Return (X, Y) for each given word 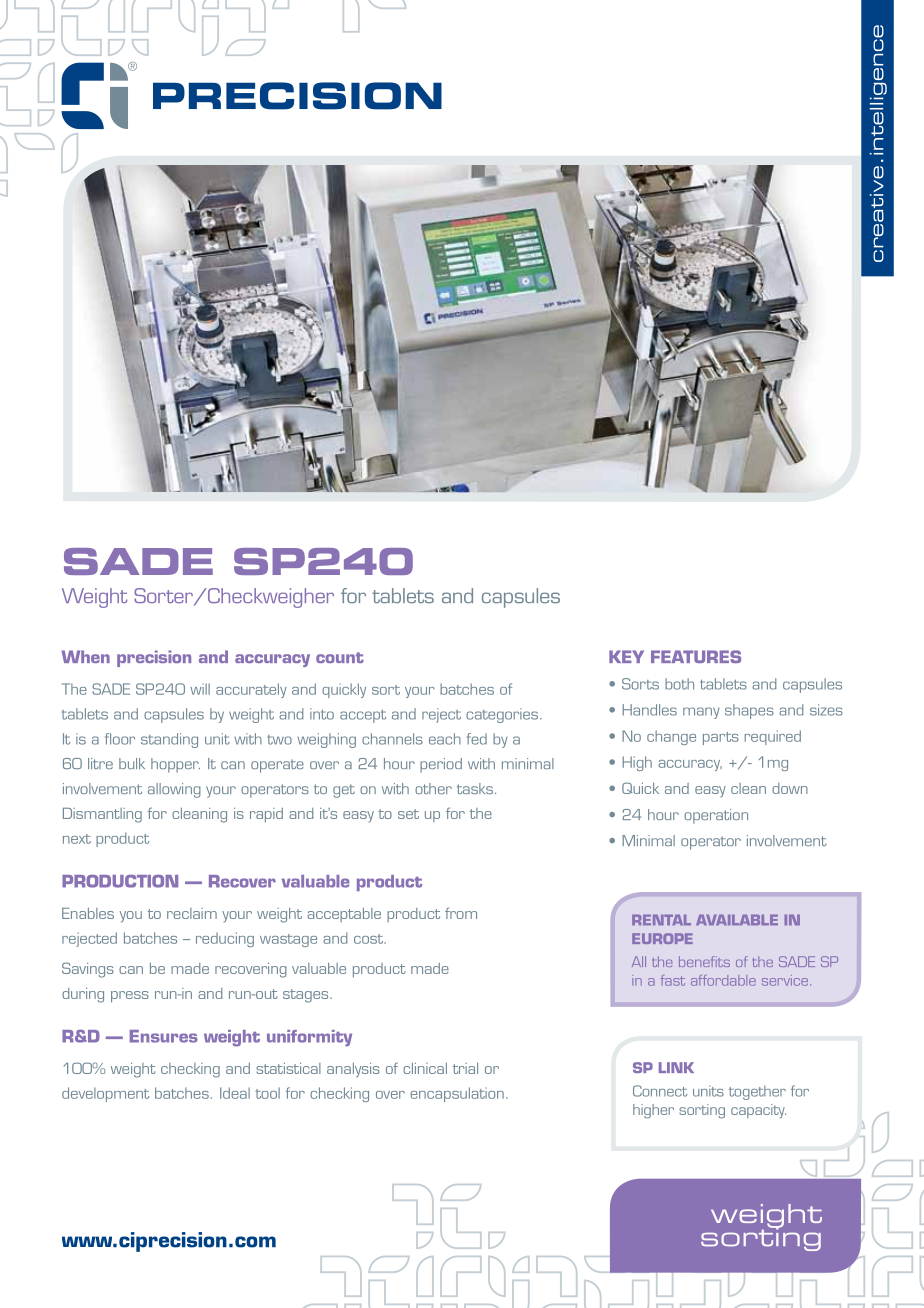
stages (307, 996)
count (340, 657)
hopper (175, 765)
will (200, 689)
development (105, 1094)
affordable (723, 980)
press (130, 997)
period (441, 765)
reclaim (192, 913)
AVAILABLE (737, 920)
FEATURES (696, 656)
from (461, 913)
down (790, 788)
